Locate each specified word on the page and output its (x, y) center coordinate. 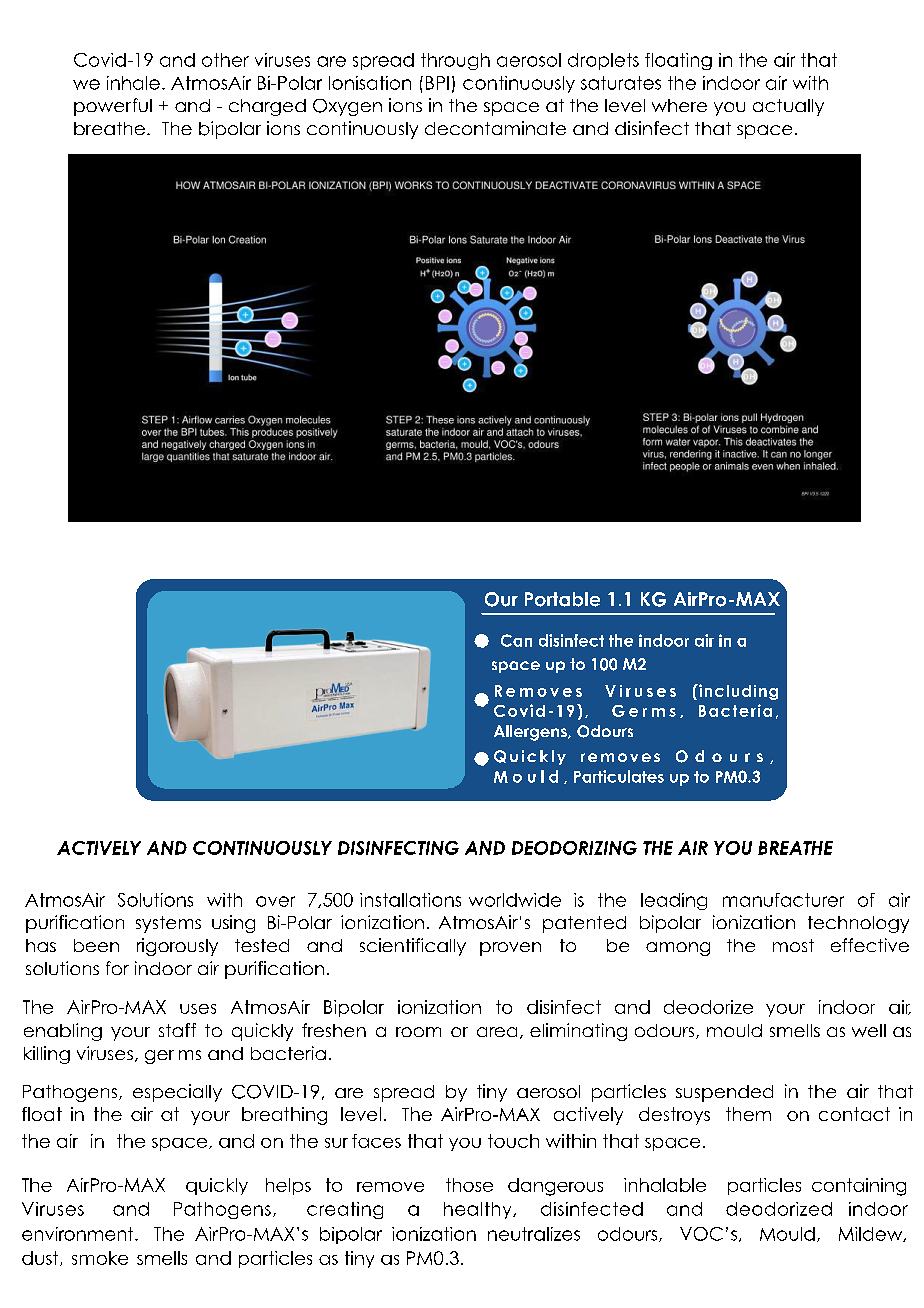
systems (168, 924)
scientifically (413, 947)
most (793, 945)
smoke (100, 1258)
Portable (562, 599)
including (737, 692)
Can (516, 640)
